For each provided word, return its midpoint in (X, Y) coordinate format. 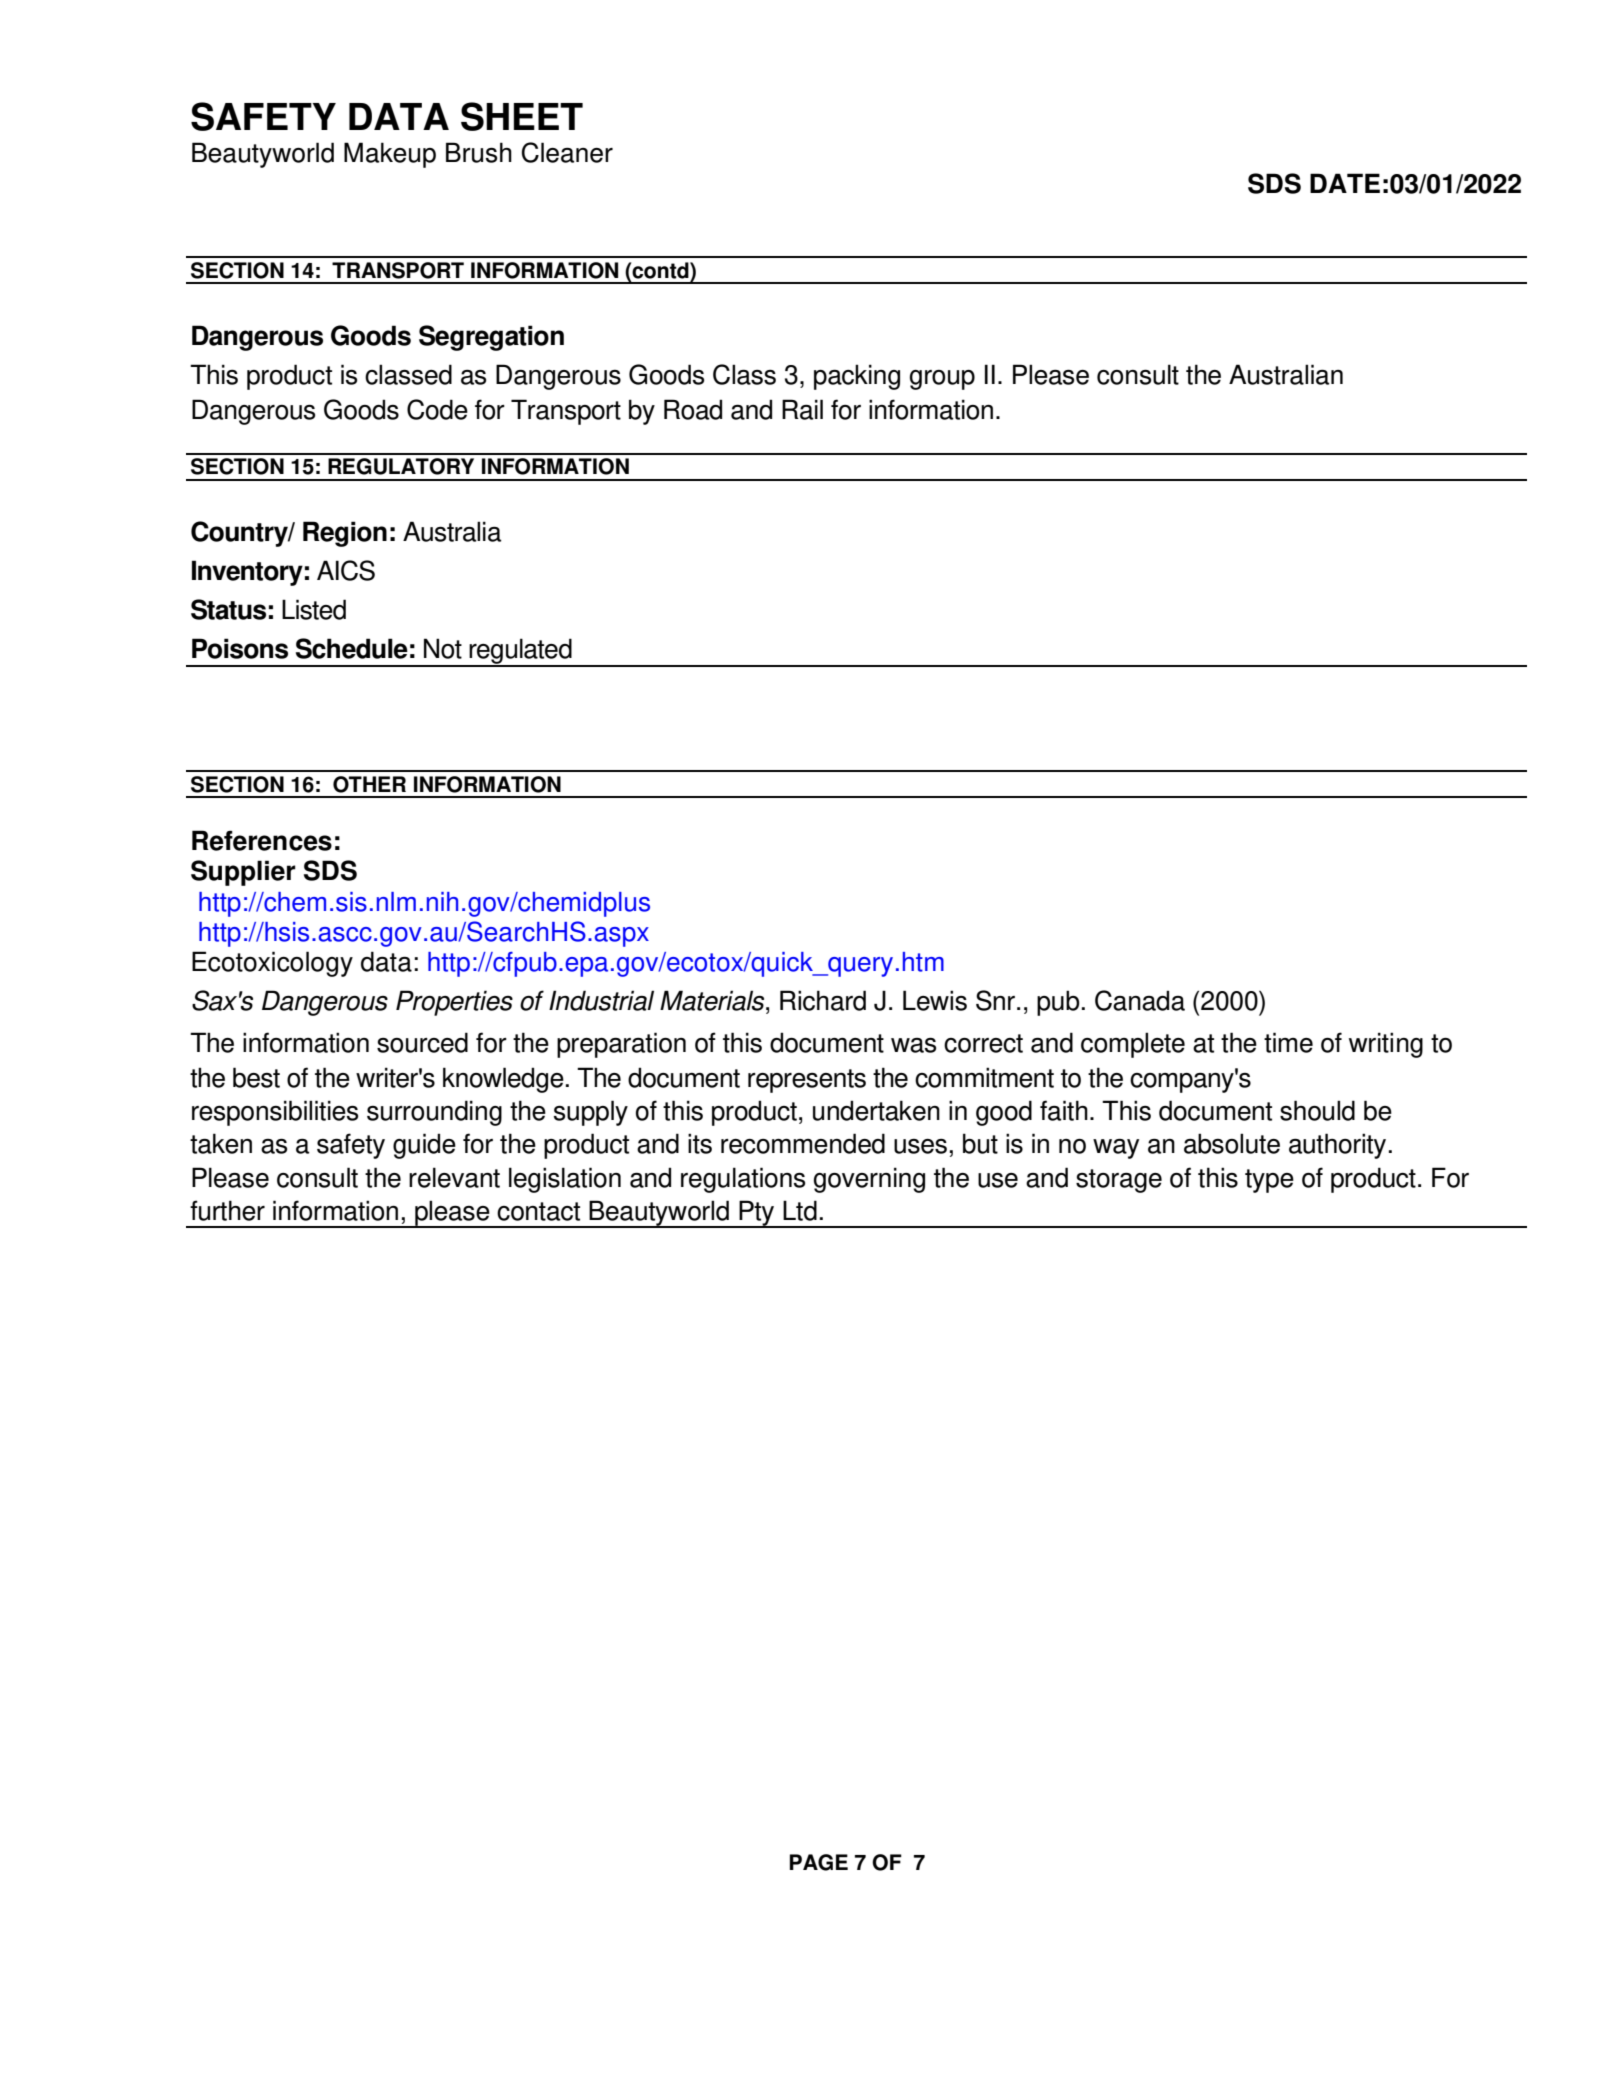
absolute (1232, 1143)
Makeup (390, 155)
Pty (757, 1214)
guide (424, 1146)
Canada (1140, 1000)
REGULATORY (401, 466)
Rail (802, 409)
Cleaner (567, 152)
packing (857, 377)
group (942, 380)
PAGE (819, 1862)
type (1269, 1181)
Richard (823, 1000)
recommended (803, 1143)
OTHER (369, 784)
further (227, 1210)
